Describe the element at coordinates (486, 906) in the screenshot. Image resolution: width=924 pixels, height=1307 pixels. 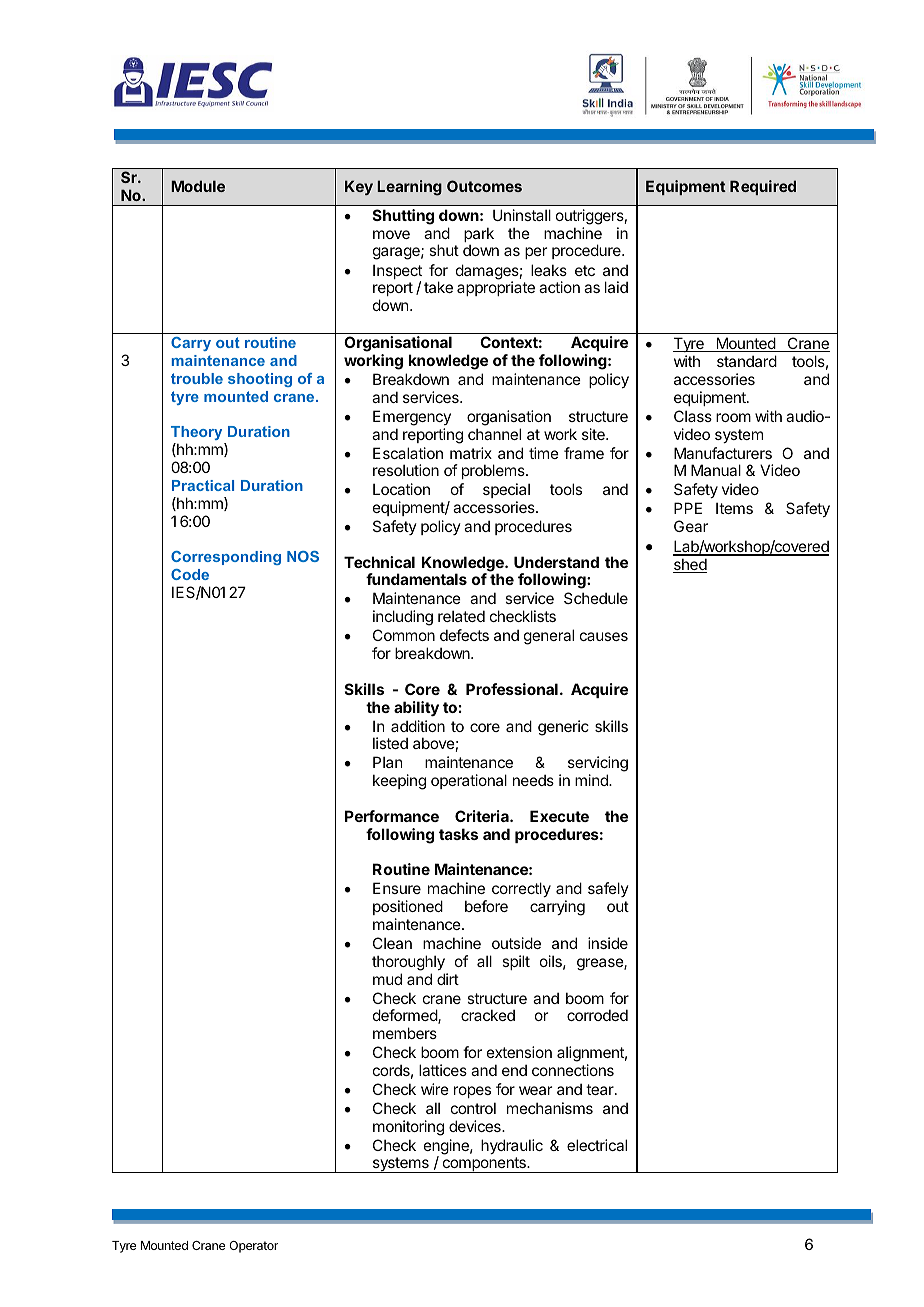
I see `before` at that location.
